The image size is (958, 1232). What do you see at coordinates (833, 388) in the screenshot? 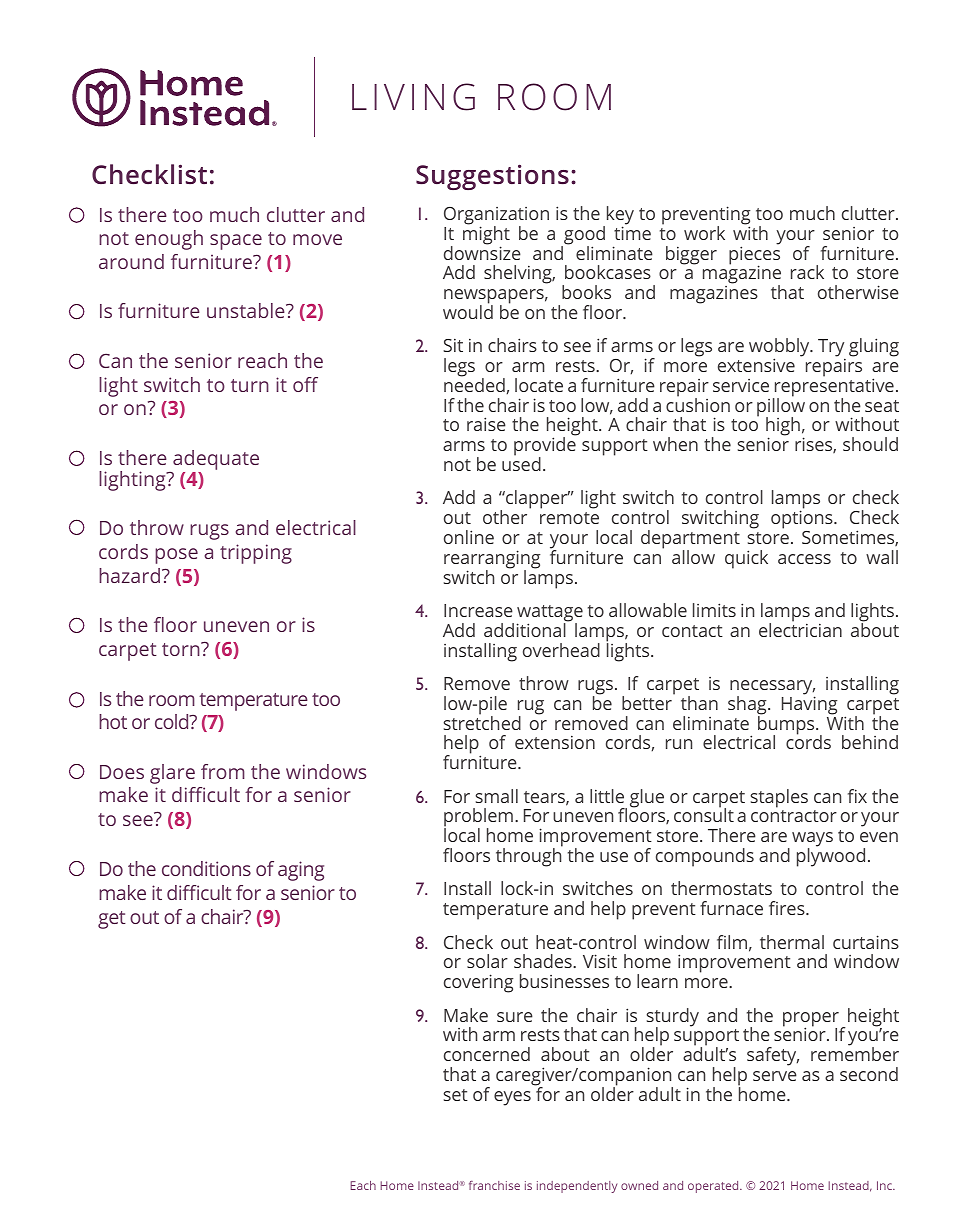
I see `representative` at bounding box center [833, 388].
